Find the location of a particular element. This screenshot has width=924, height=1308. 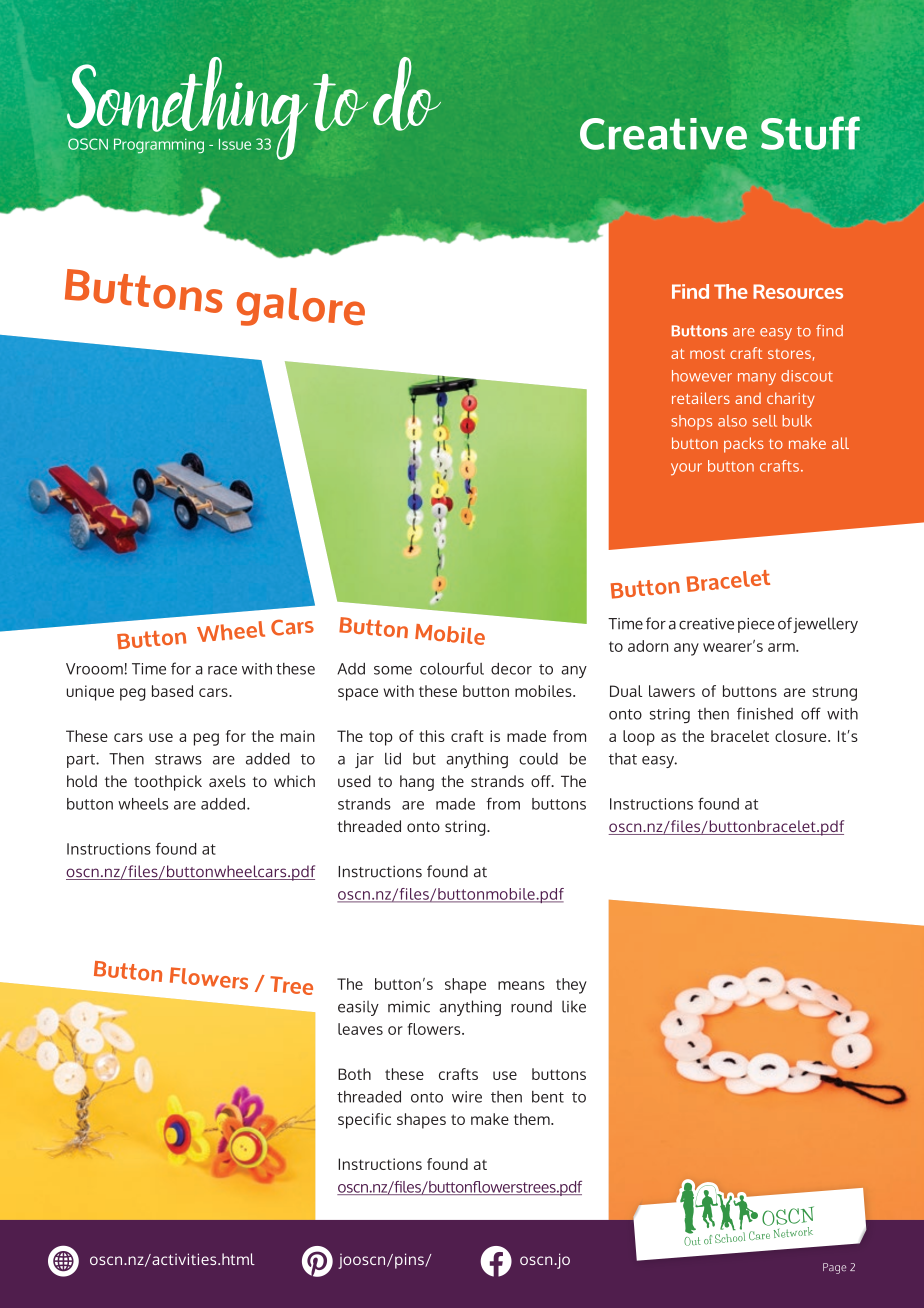

Programming is located at coordinates (159, 146).
